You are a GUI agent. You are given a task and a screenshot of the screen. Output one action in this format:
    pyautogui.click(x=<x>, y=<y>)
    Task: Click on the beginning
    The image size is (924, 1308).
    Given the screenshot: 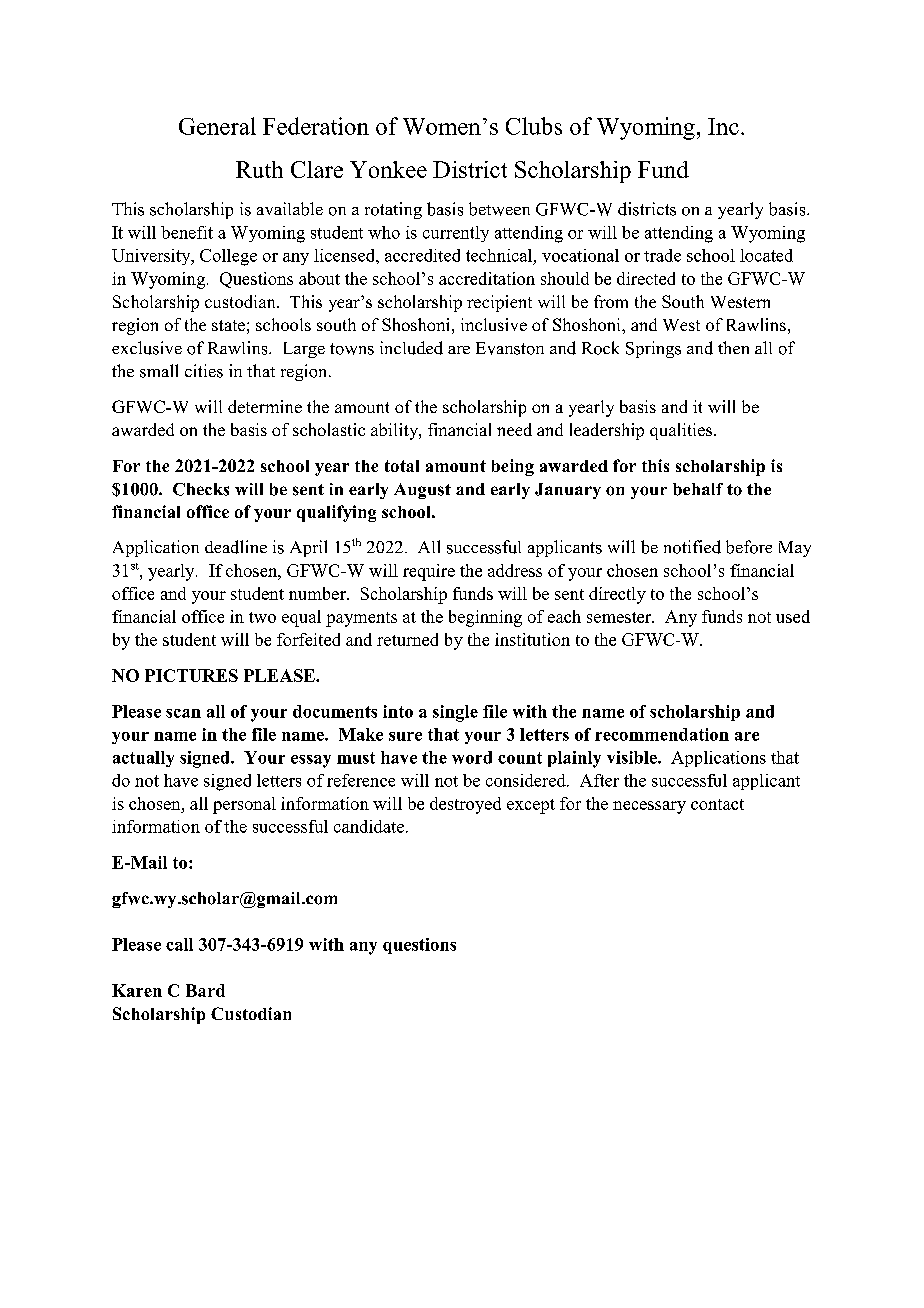 What is the action you would take?
    pyautogui.click(x=485, y=618)
